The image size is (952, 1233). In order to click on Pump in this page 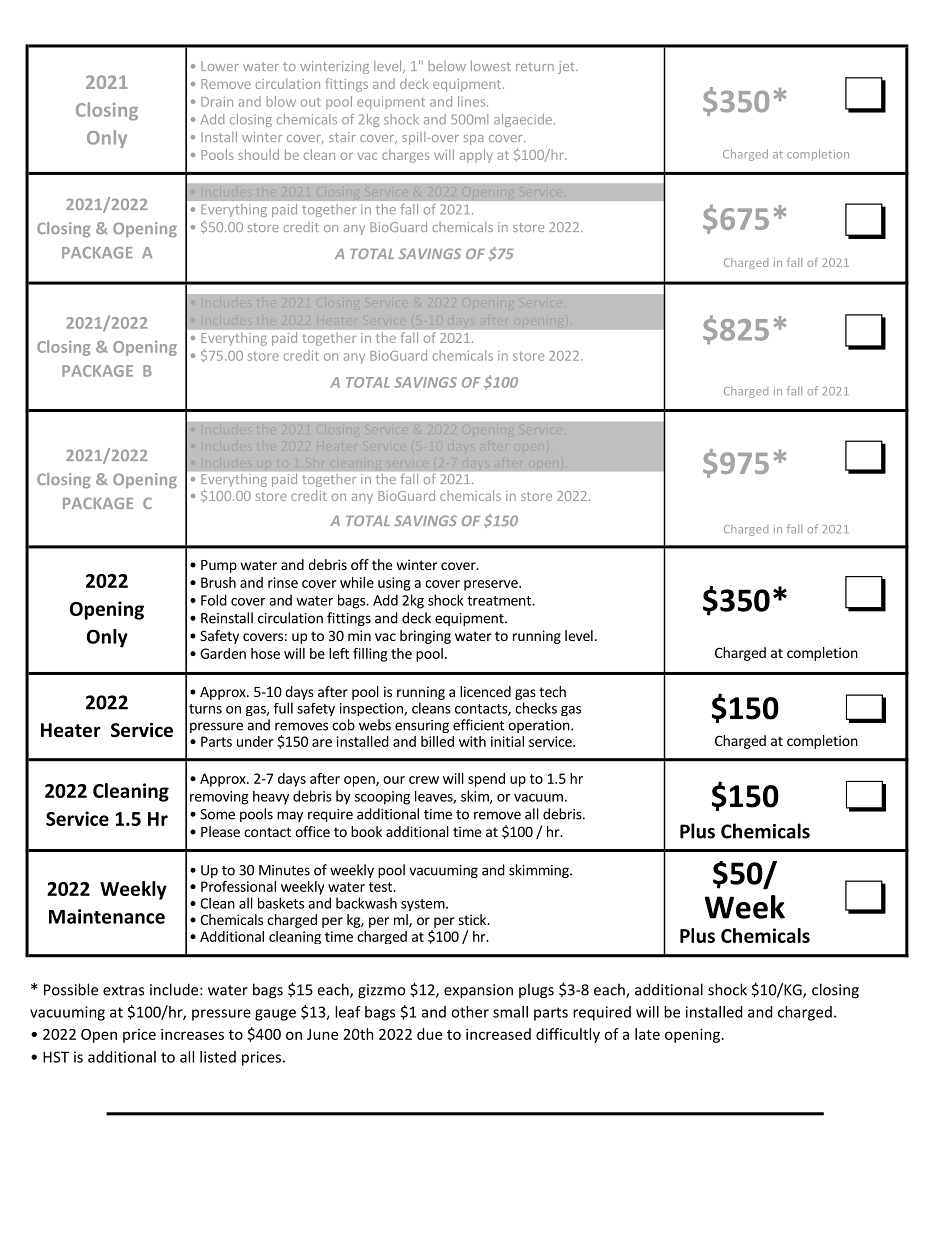, I will do `click(219, 566)`.
